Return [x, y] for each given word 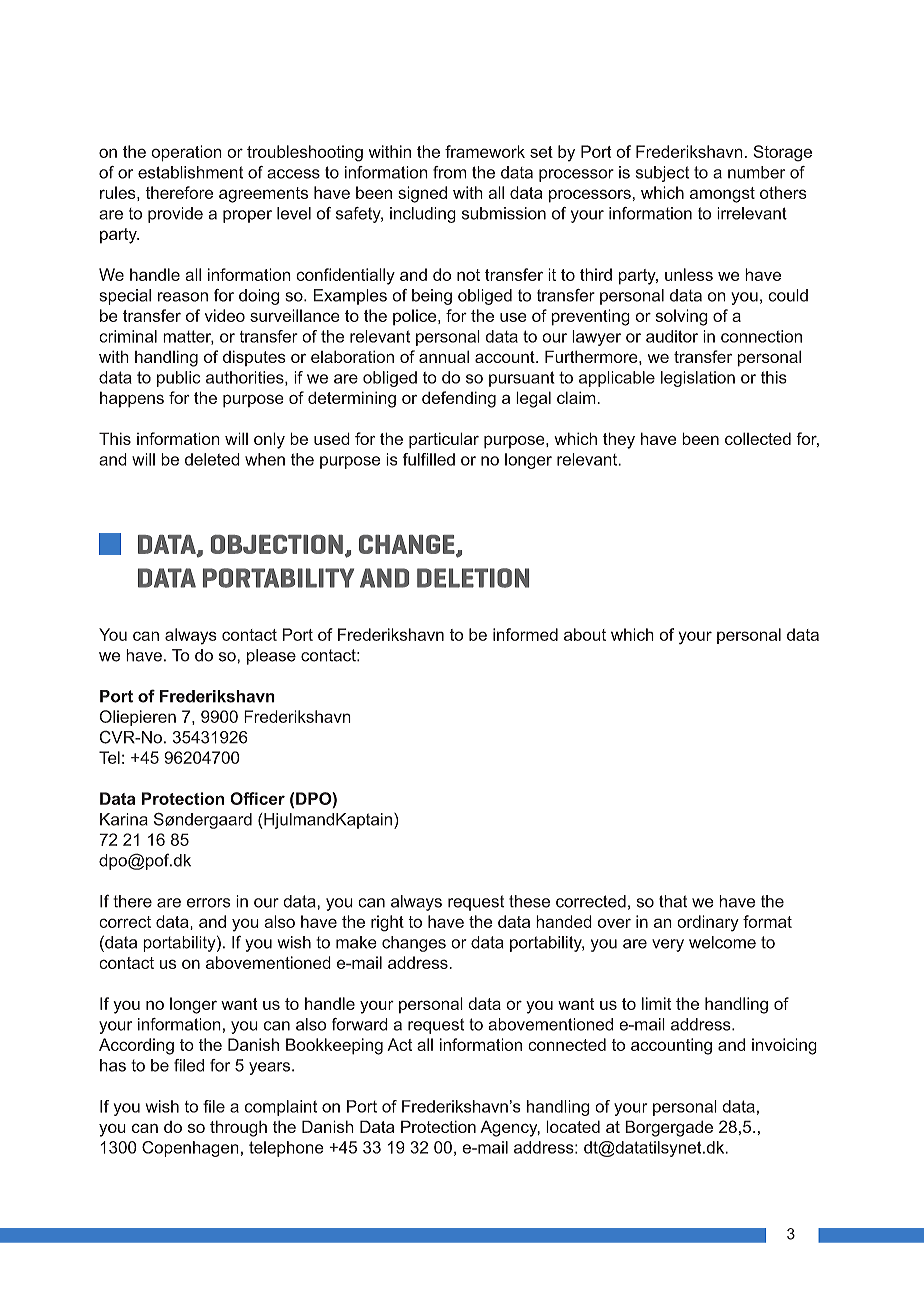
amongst [722, 195]
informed [525, 634]
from [449, 172]
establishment [190, 172]
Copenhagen [190, 1149]
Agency [510, 1128]
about [585, 634]
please [271, 657]
